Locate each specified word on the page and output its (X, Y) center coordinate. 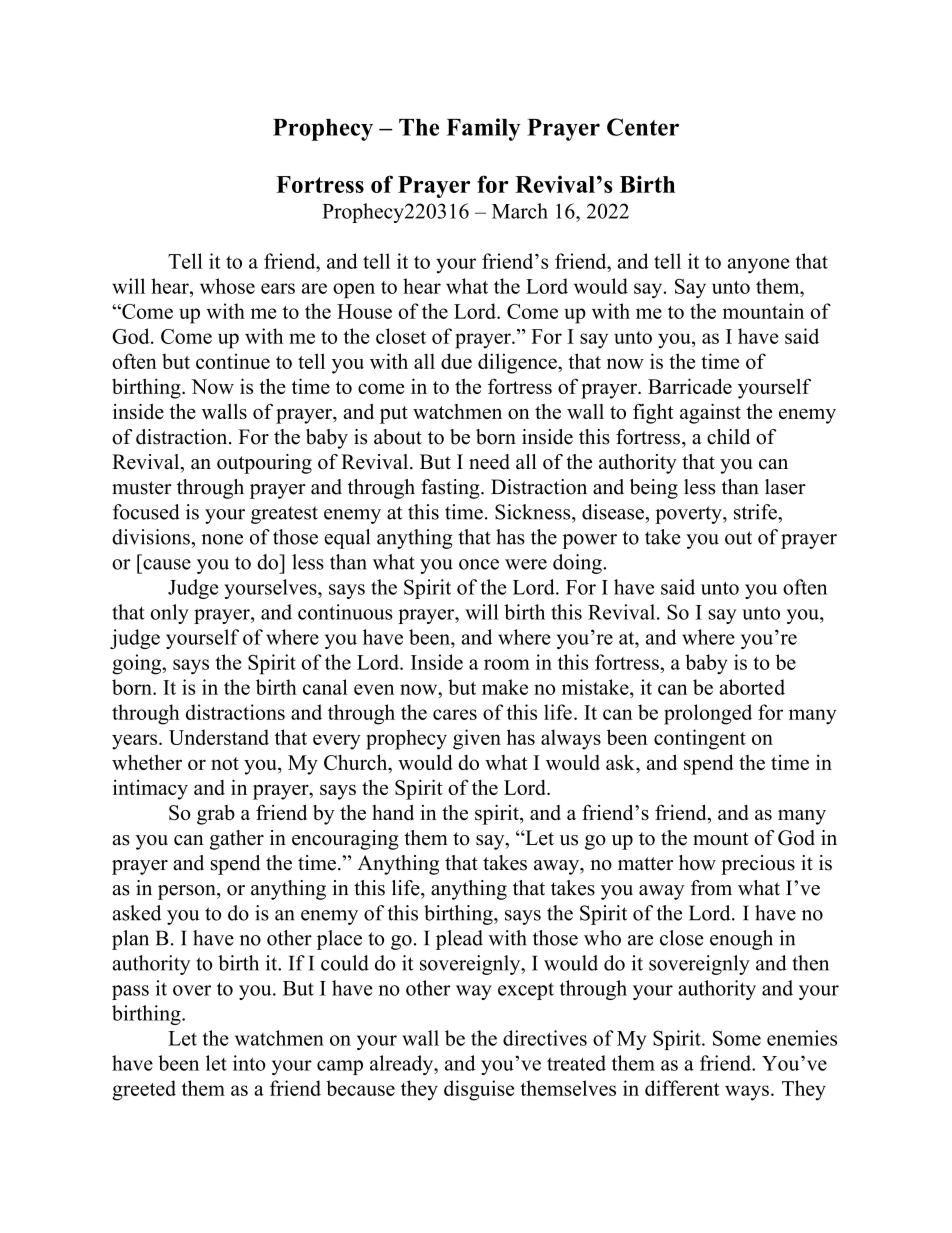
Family (483, 129)
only (169, 614)
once (479, 564)
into (249, 1063)
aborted (752, 687)
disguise (479, 1090)
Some (737, 1038)
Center (643, 127)
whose (227, 286)
